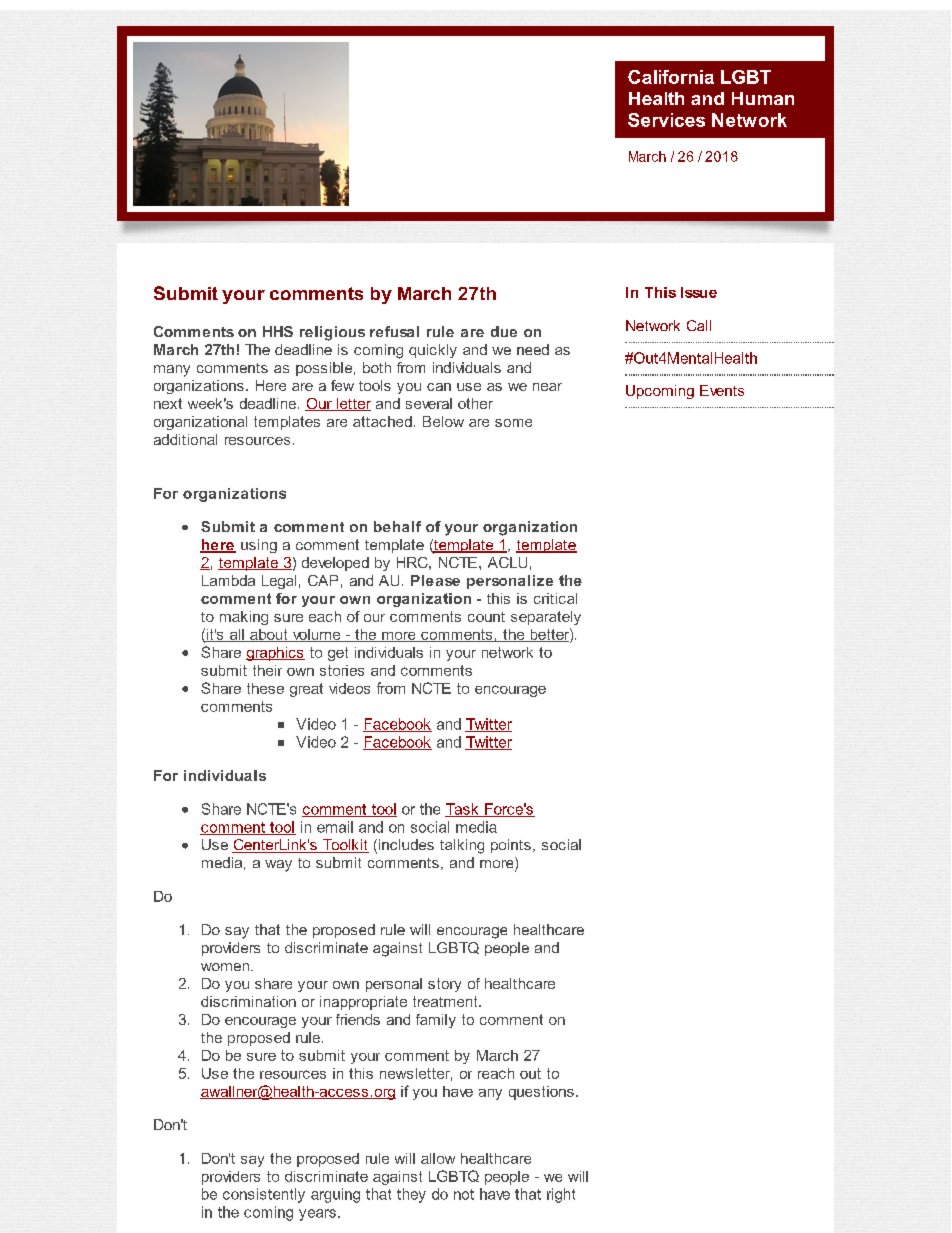 This page has width=952, height=1233. What do you see at coordinates (464, 1194) in the page?
I see `not` at bounding box center [464, 1194].
